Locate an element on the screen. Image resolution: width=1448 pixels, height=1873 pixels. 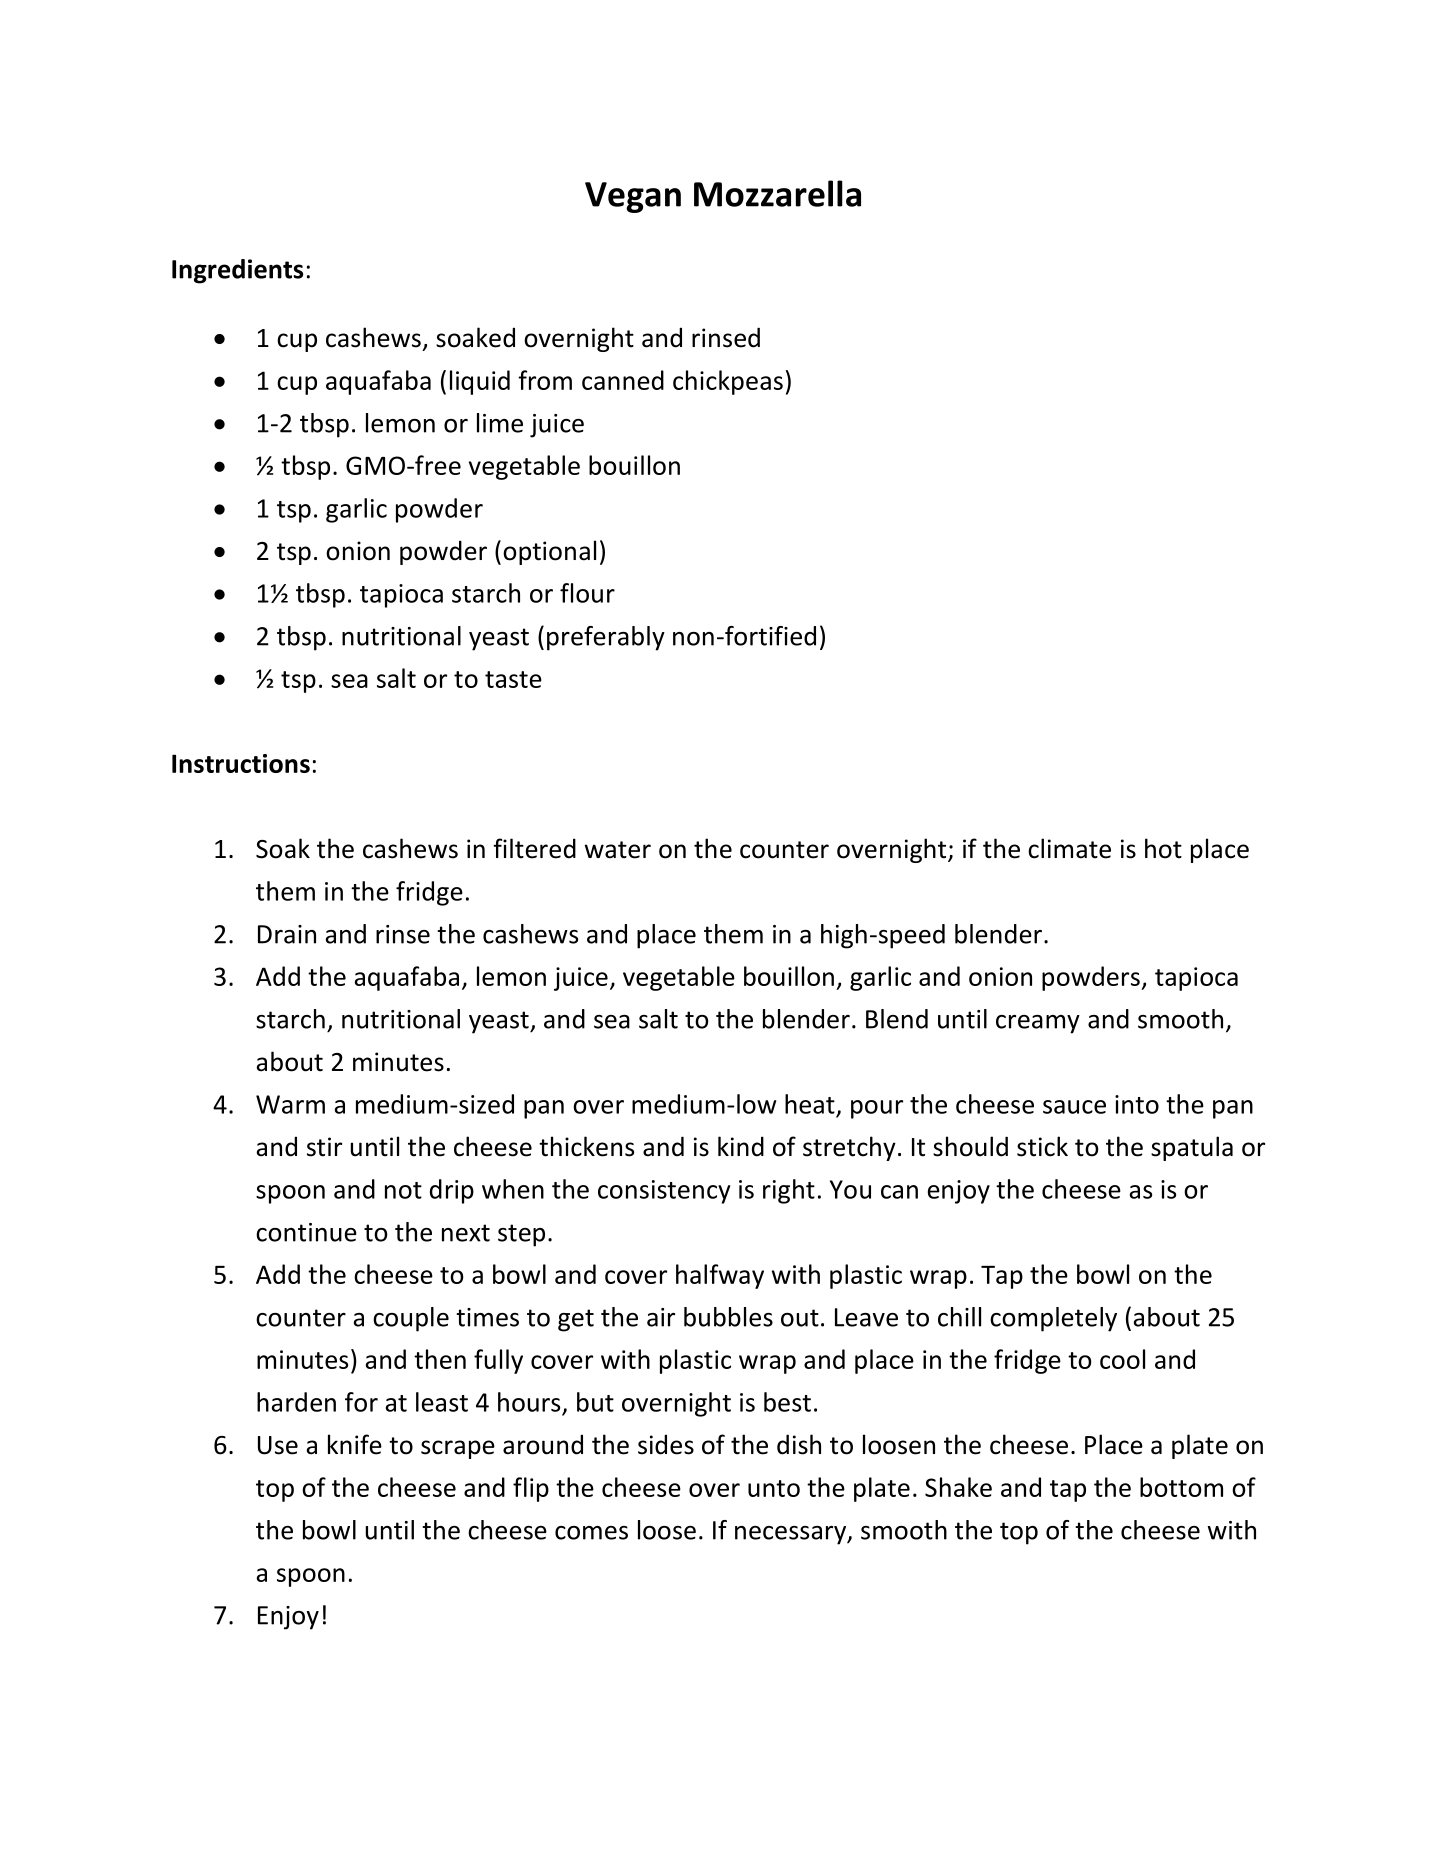
consistency is located at coordinates (664, 1192).
